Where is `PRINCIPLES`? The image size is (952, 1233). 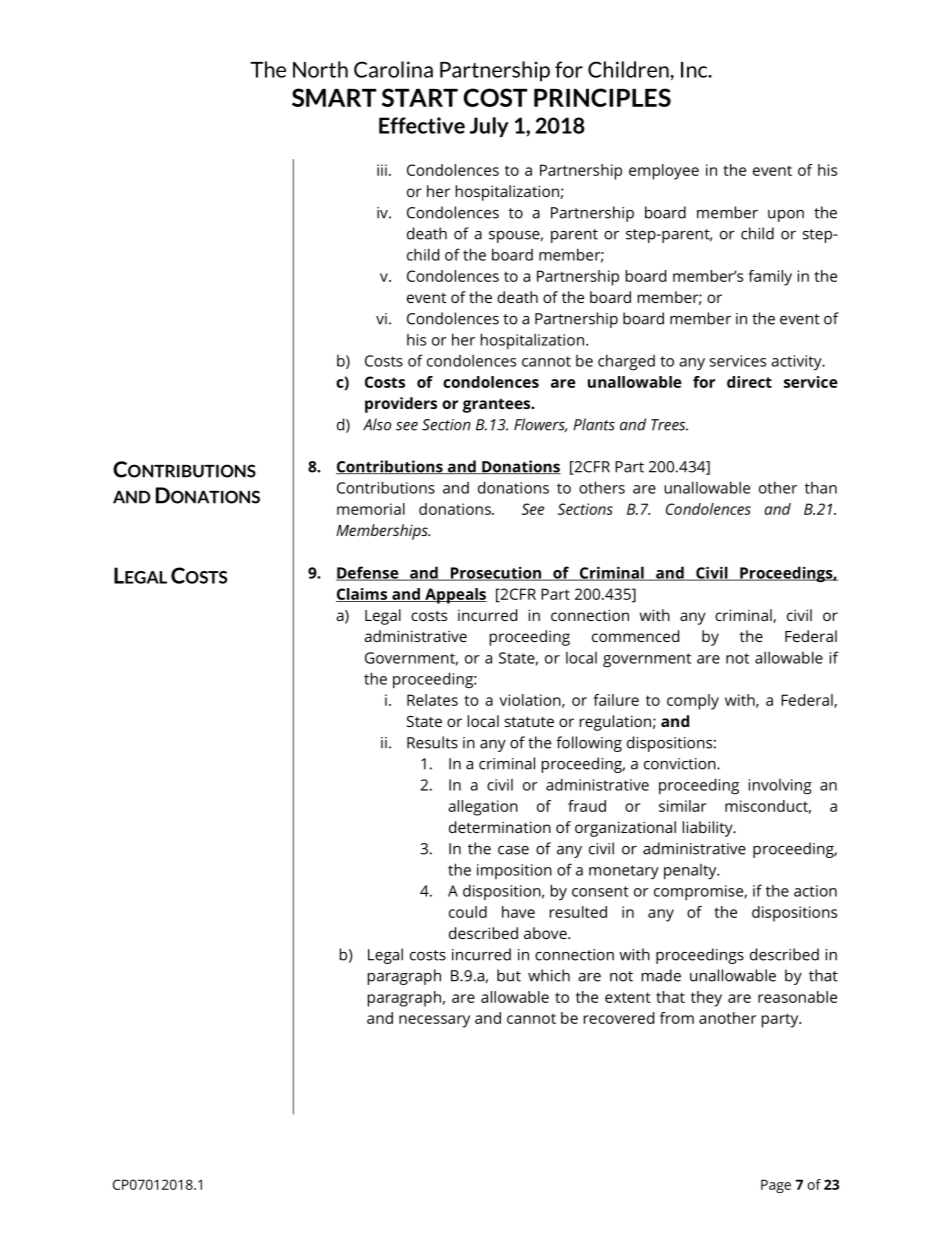
PRINCIPLES is located at coordinates (602, 97).
